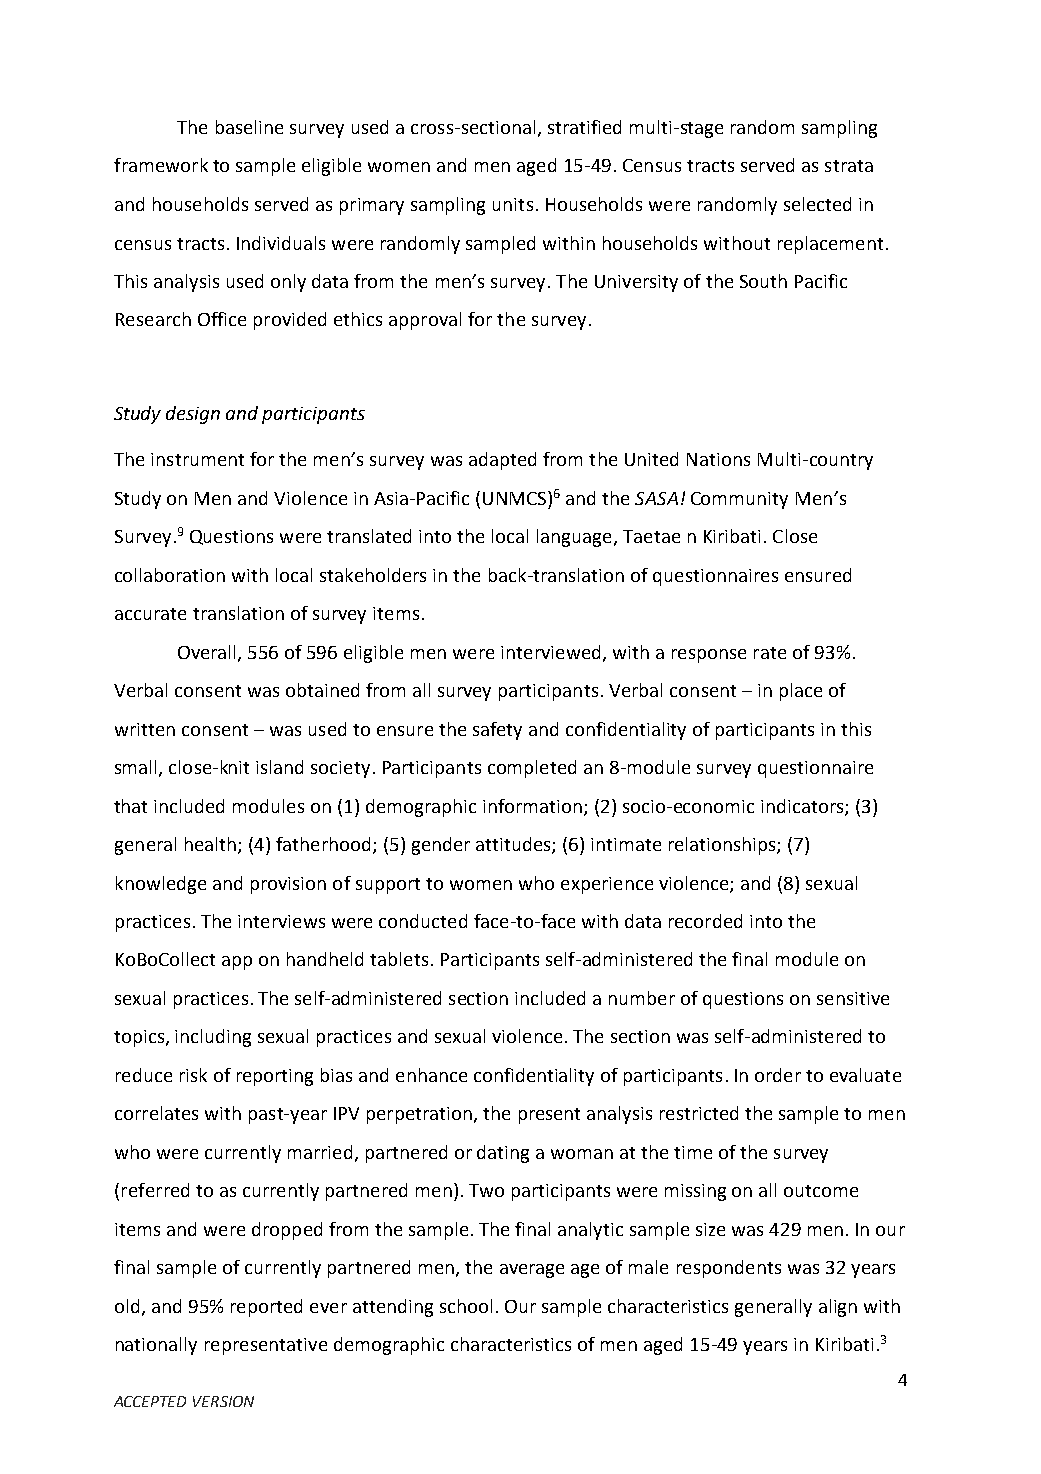 This document has width=1041, height=1474. Describe the element at coordinates (423, 921) in the document. I see `conducted` at that location.
